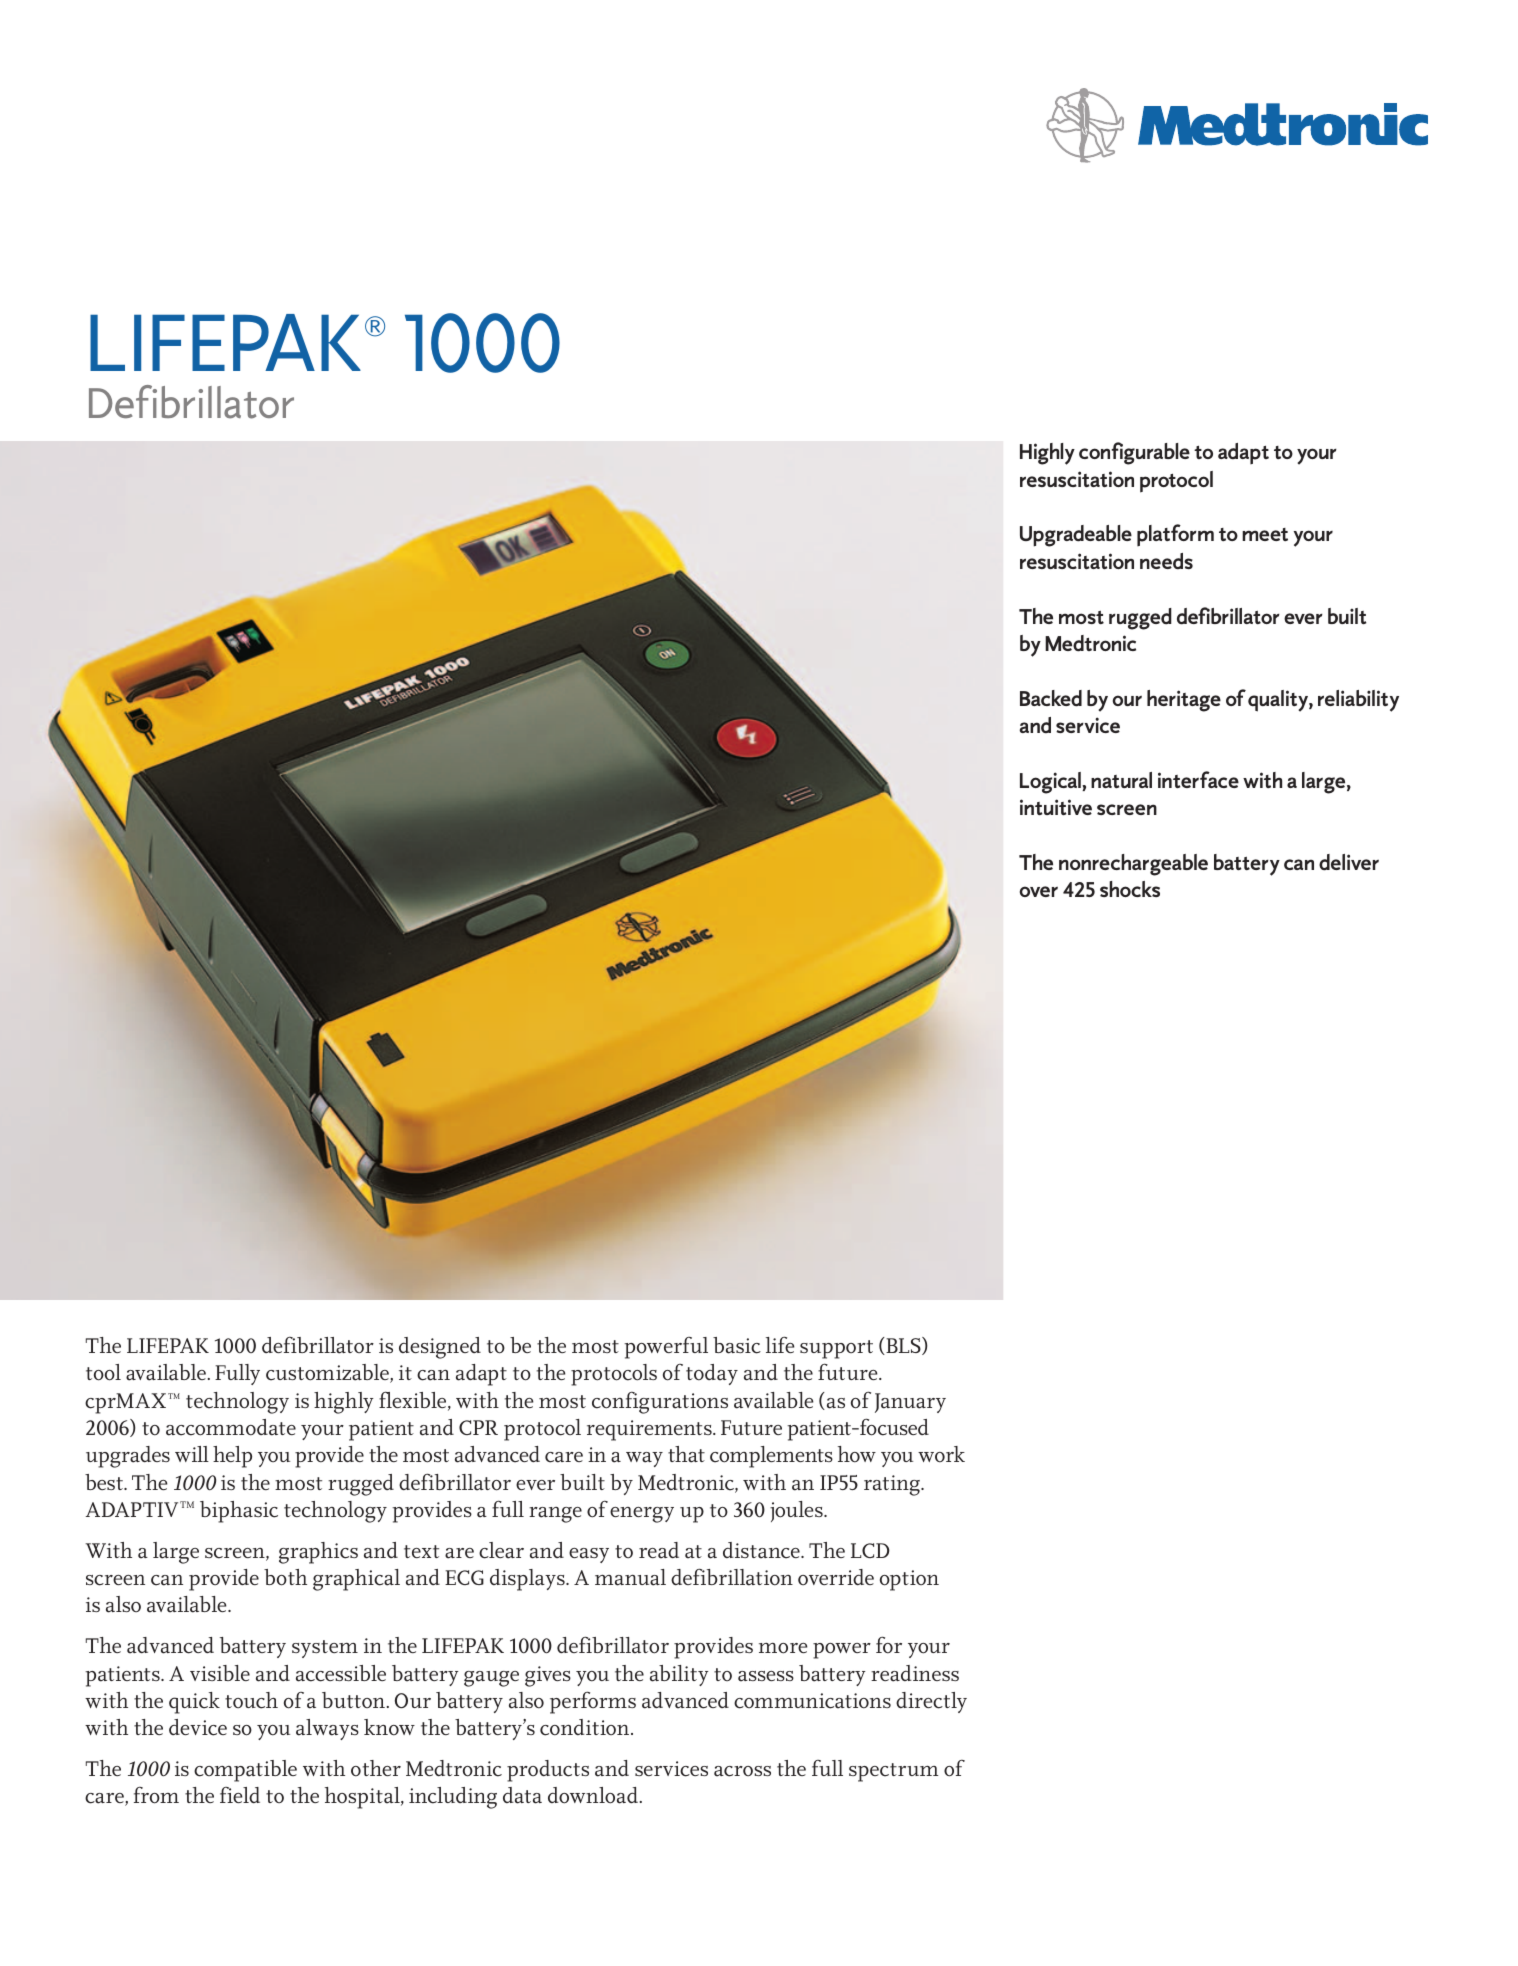  Describe the element at coordinates (1175, 535) in the screenshot. I see `platform` at that location.
